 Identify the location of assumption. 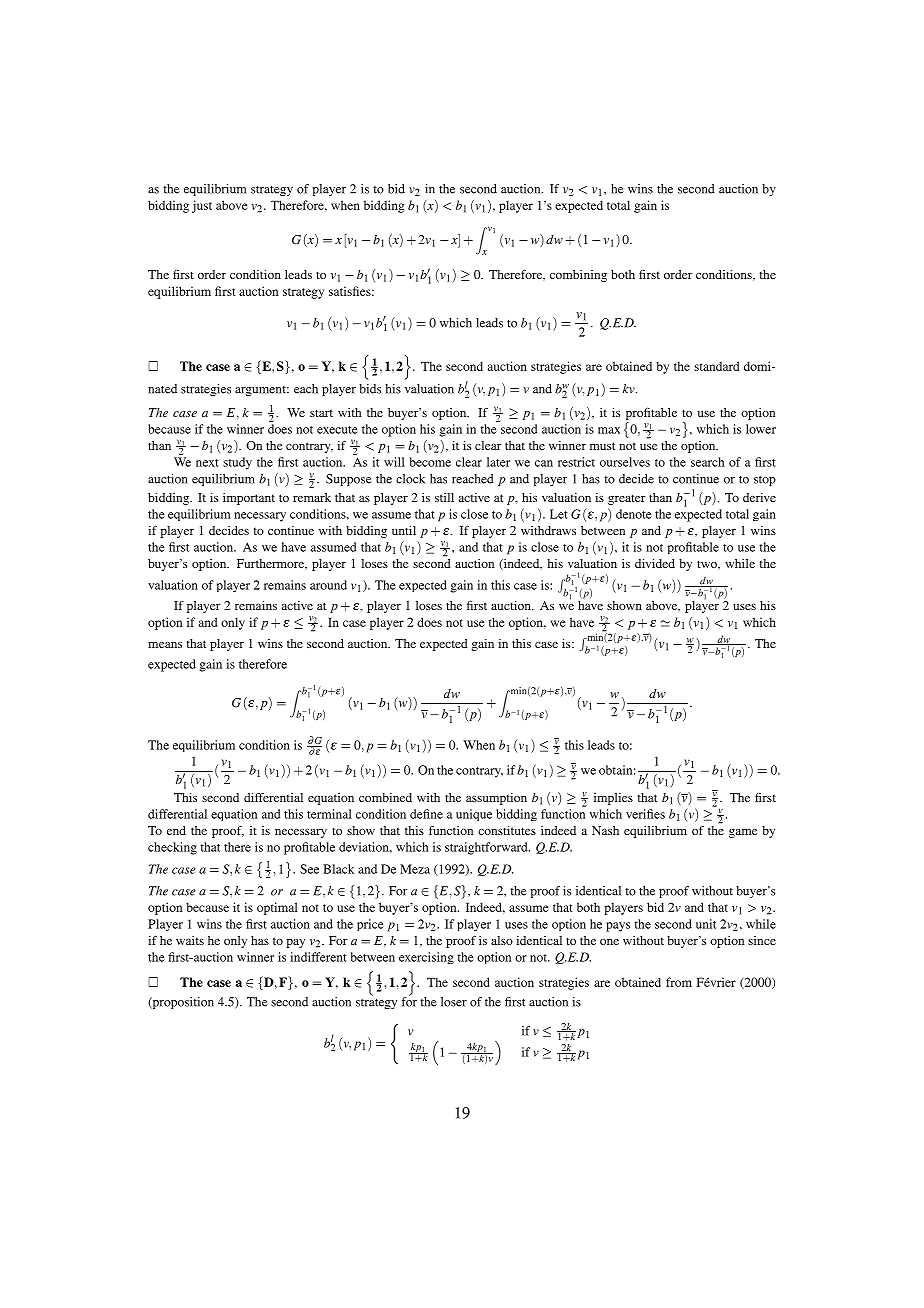
(496, 799).
